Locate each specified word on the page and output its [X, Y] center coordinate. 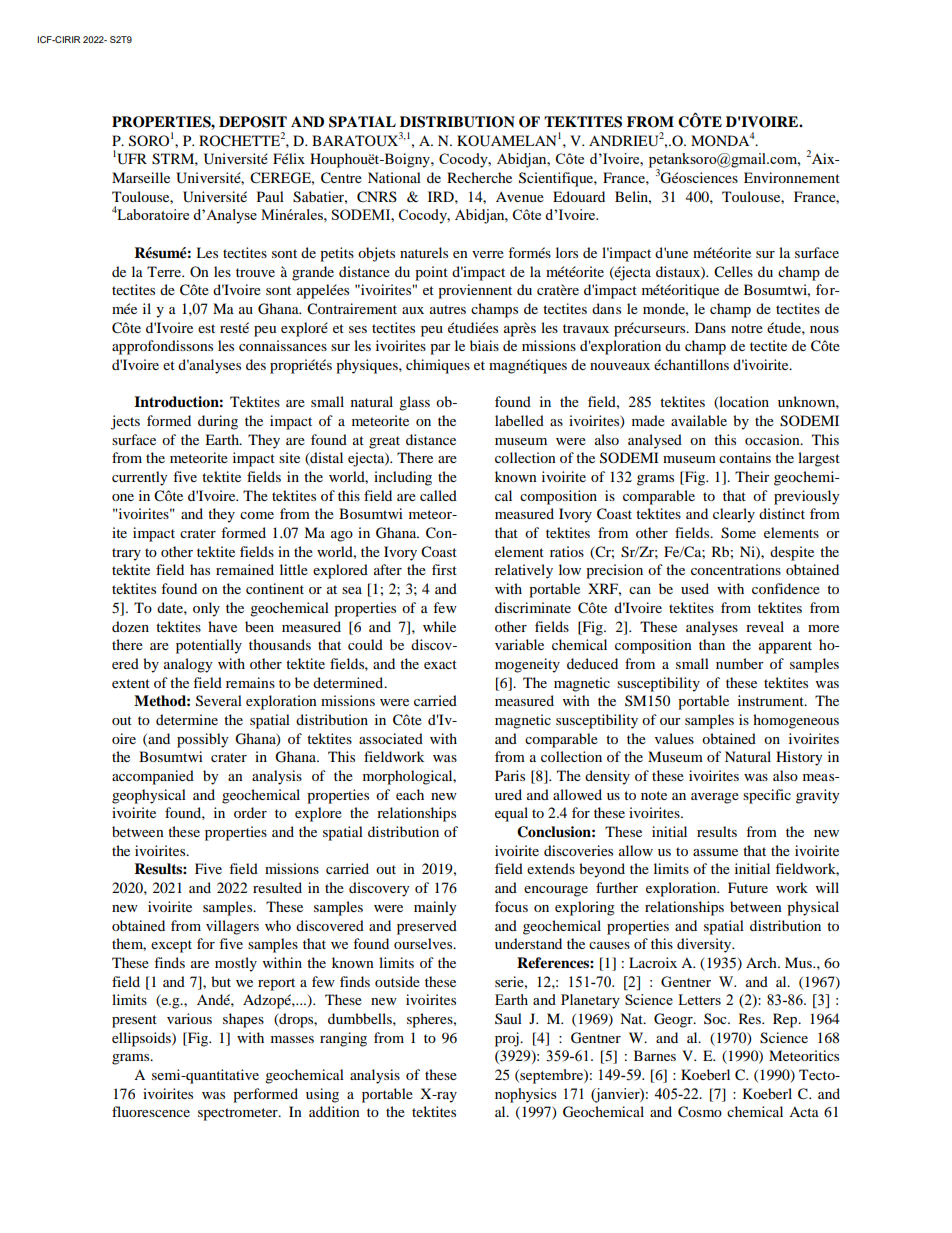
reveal [765, 626]
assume [715, 852]
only [206, 609]
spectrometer [239, 1114]
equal [511, 814]
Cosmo [700, 1112]
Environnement [792, 177]
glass [414, 403]
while [439, 626]
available [699, 420]
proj [508, 1039]
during [218, 422]
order [250, 812]
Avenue [520, 197]
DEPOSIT [253, 122]
